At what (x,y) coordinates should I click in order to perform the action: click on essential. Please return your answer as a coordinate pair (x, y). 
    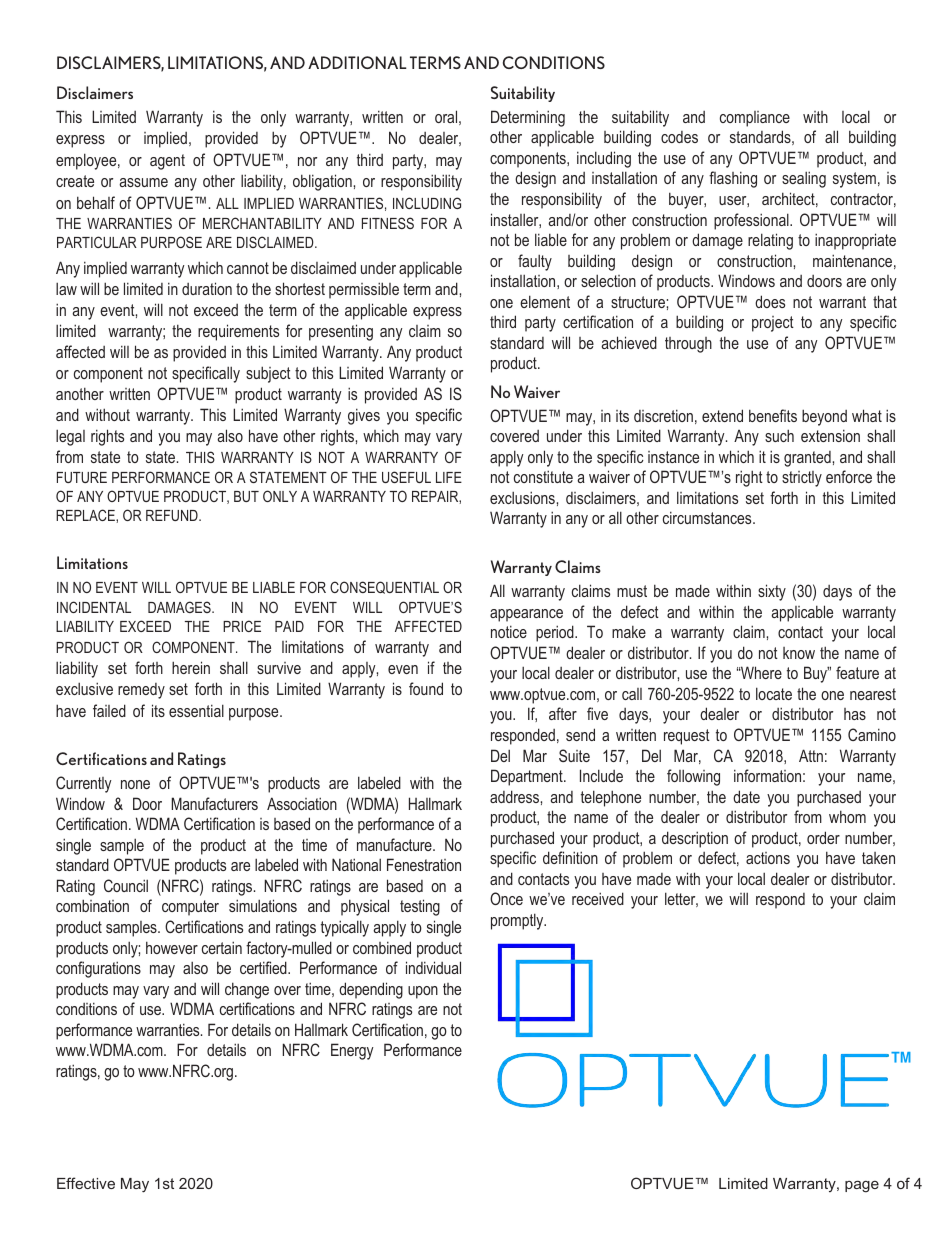
    Looking at the image, I should click on (196, 710).
